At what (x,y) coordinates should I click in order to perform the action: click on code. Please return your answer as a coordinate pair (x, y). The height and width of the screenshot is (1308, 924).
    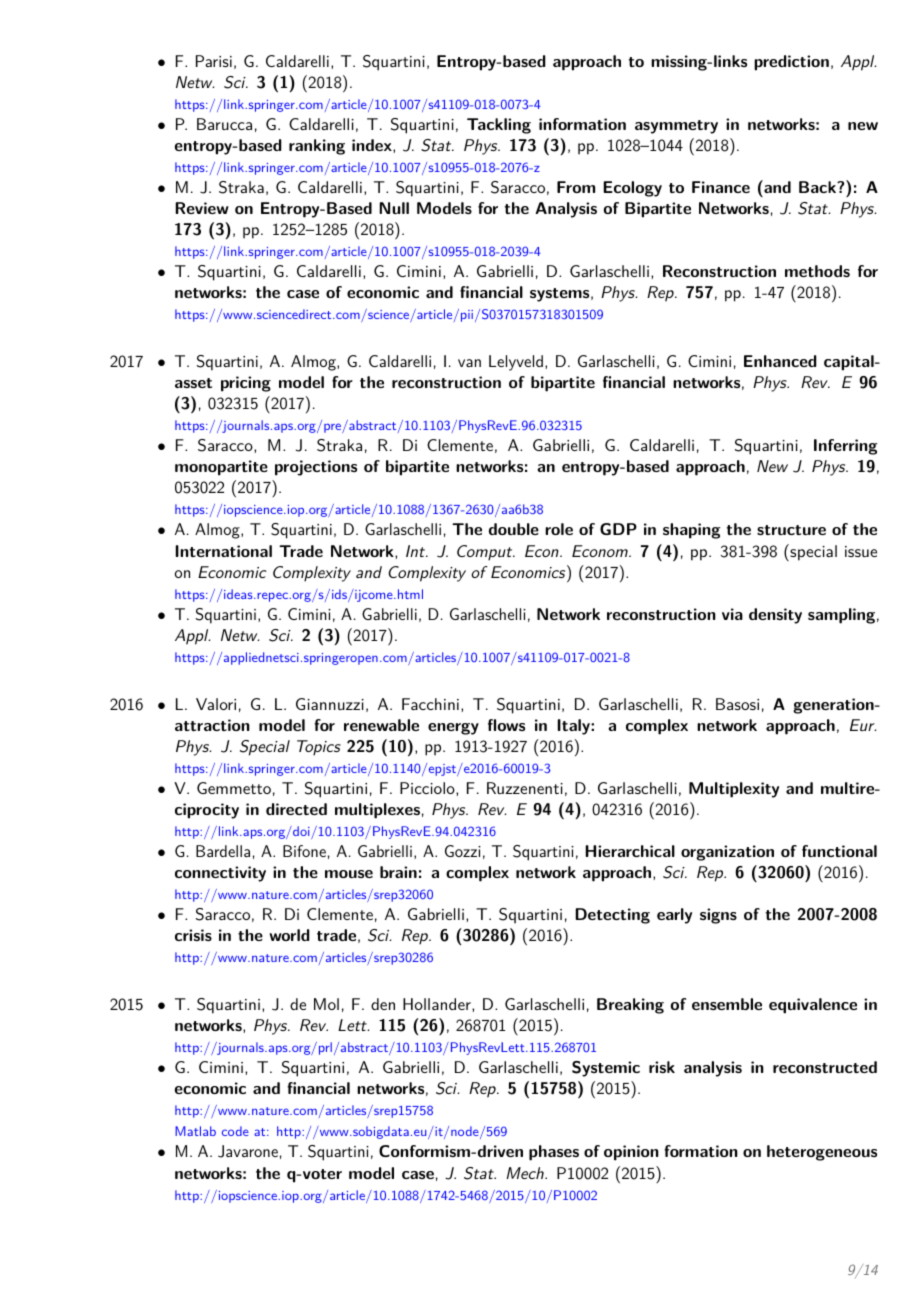
    Looking at the image, I should click on (235, 1131).
